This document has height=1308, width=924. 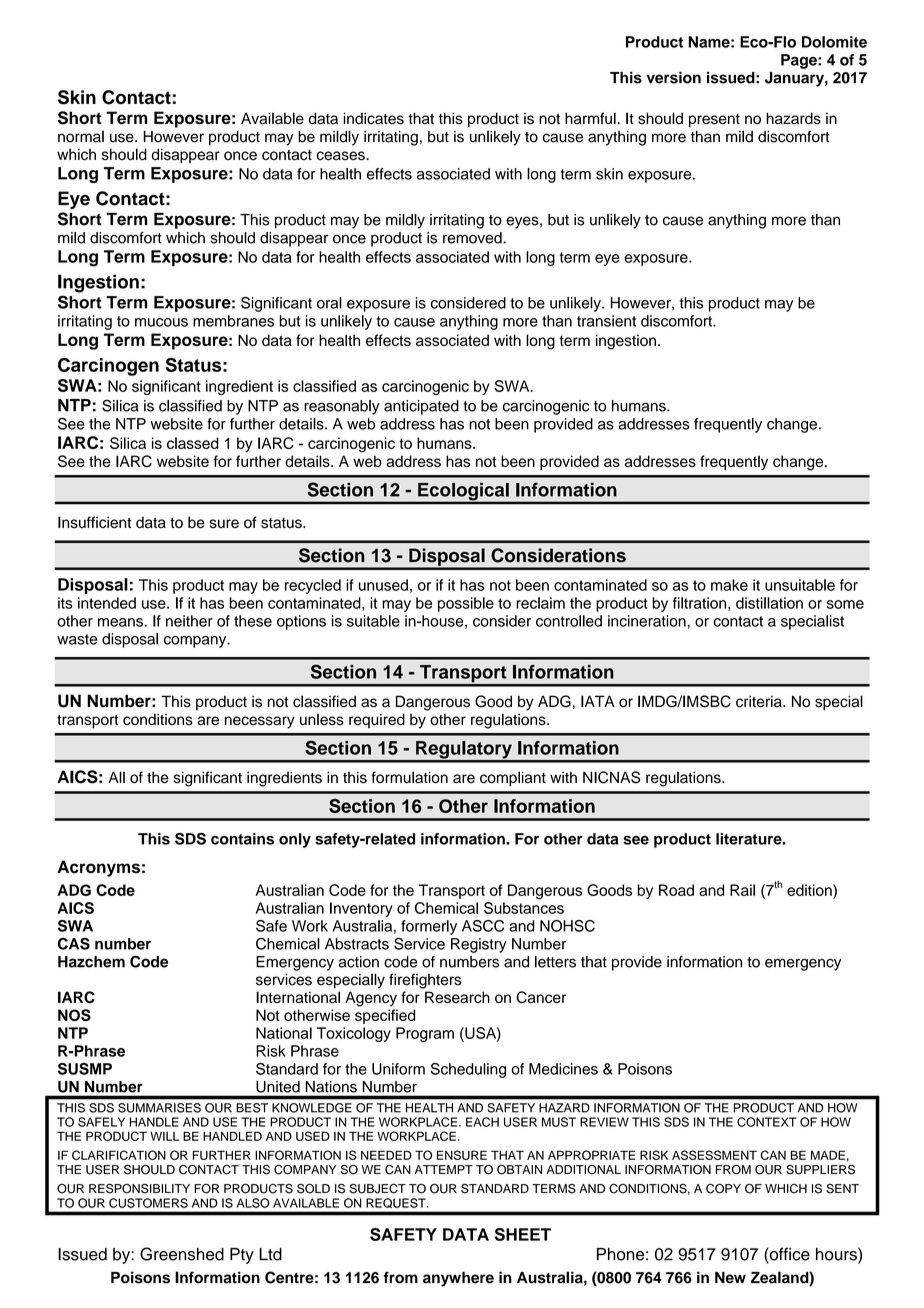 I want to click on anywhere, so click(x=458, y=1279).
